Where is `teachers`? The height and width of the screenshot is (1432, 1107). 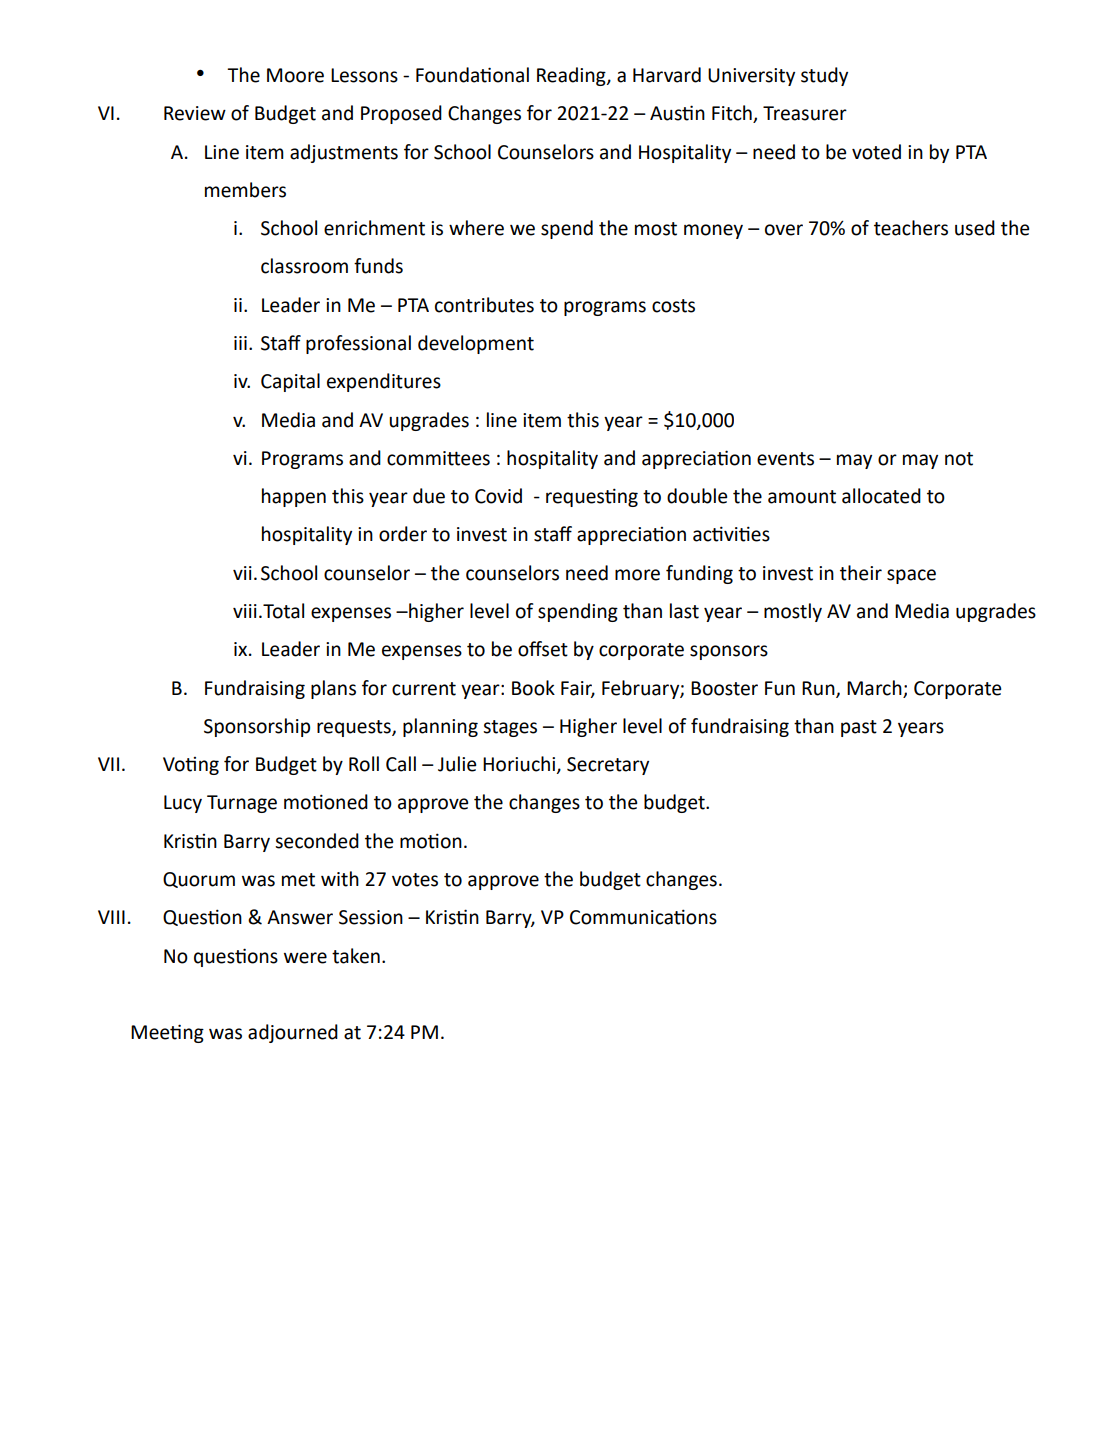 teachers is located at coordinates (911, 228).
